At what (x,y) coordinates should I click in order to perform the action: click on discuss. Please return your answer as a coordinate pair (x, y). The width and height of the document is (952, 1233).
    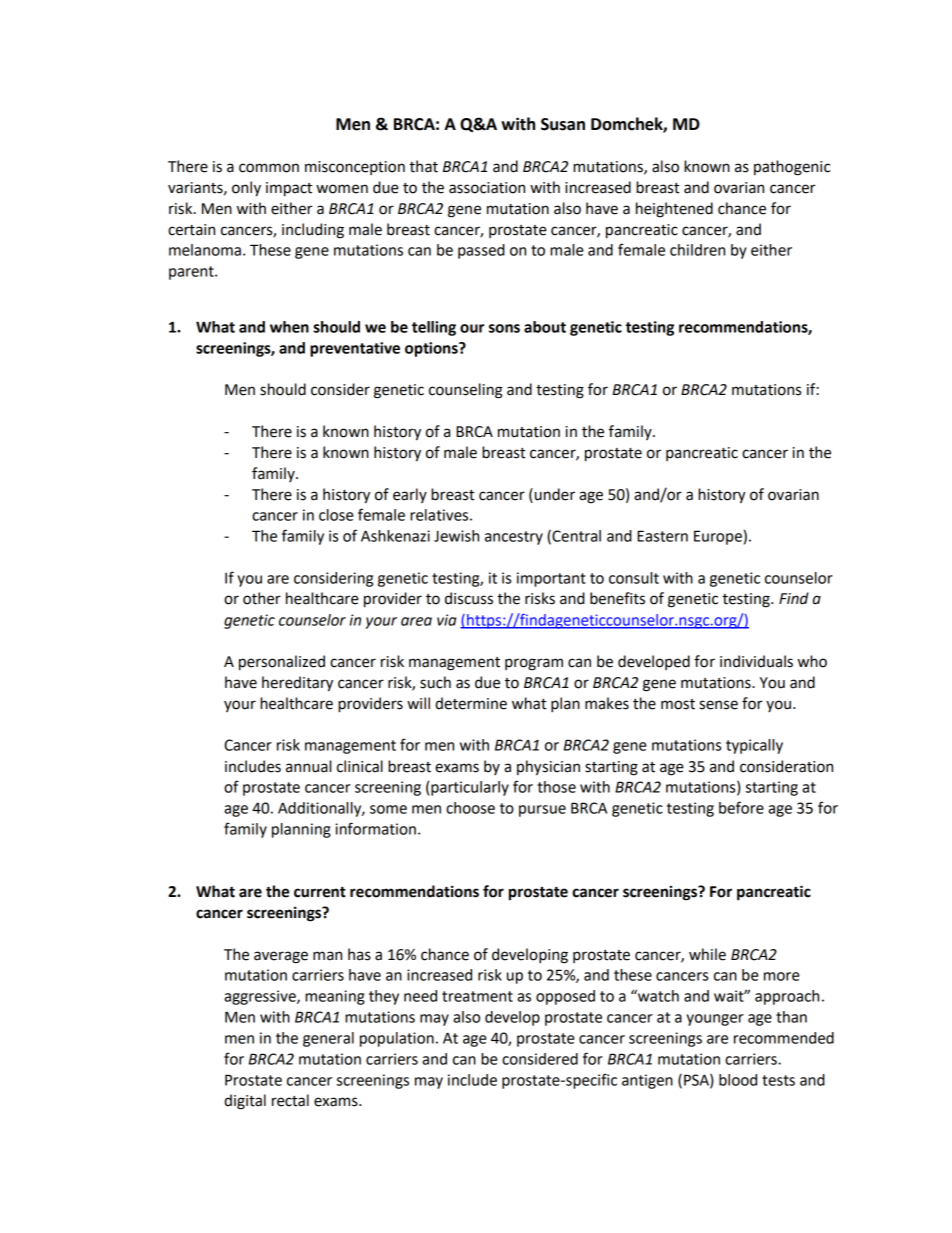
    Looking at the image, I should click on (469, 598).
